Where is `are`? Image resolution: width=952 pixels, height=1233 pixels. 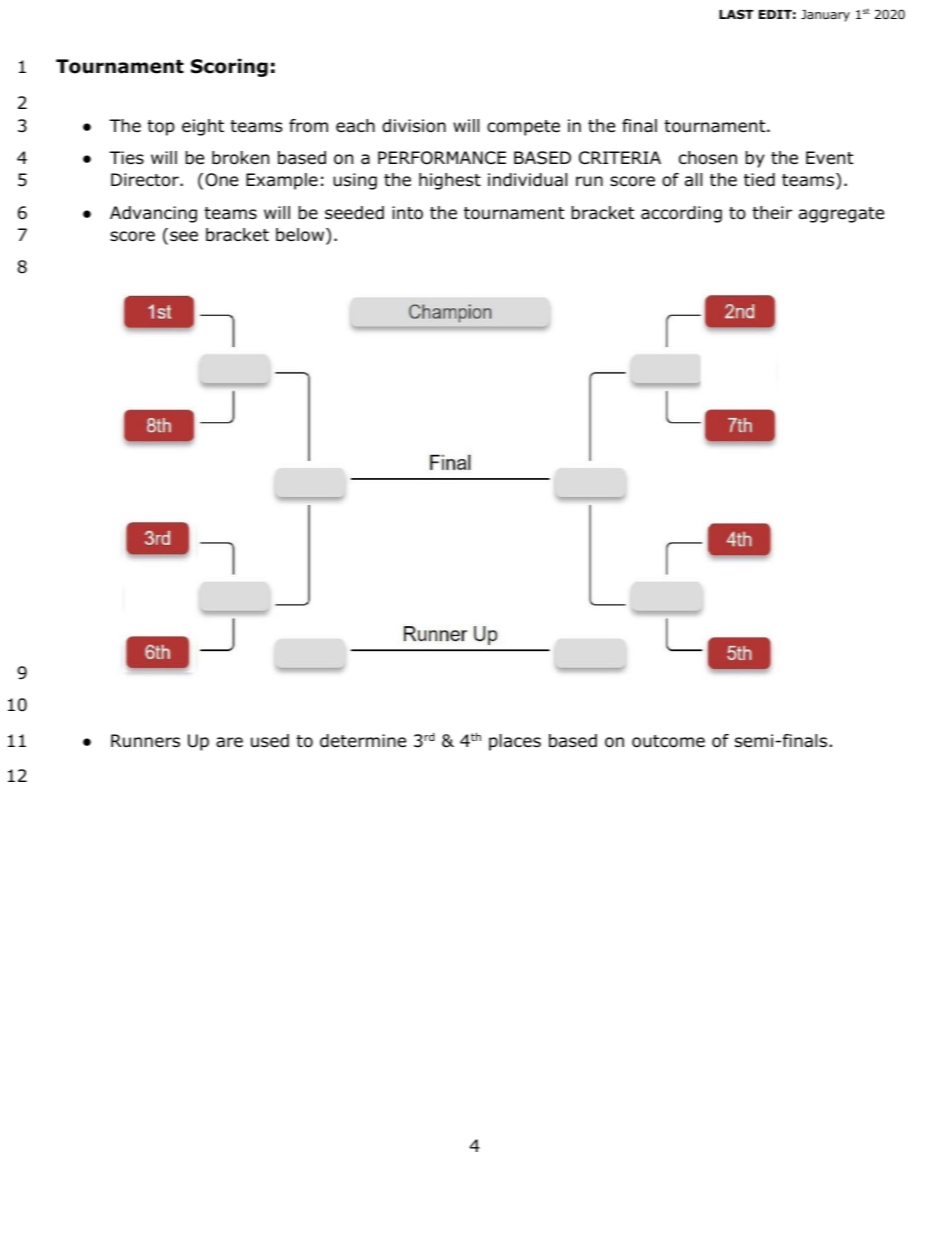
are is located at coordinates (229, 742).
